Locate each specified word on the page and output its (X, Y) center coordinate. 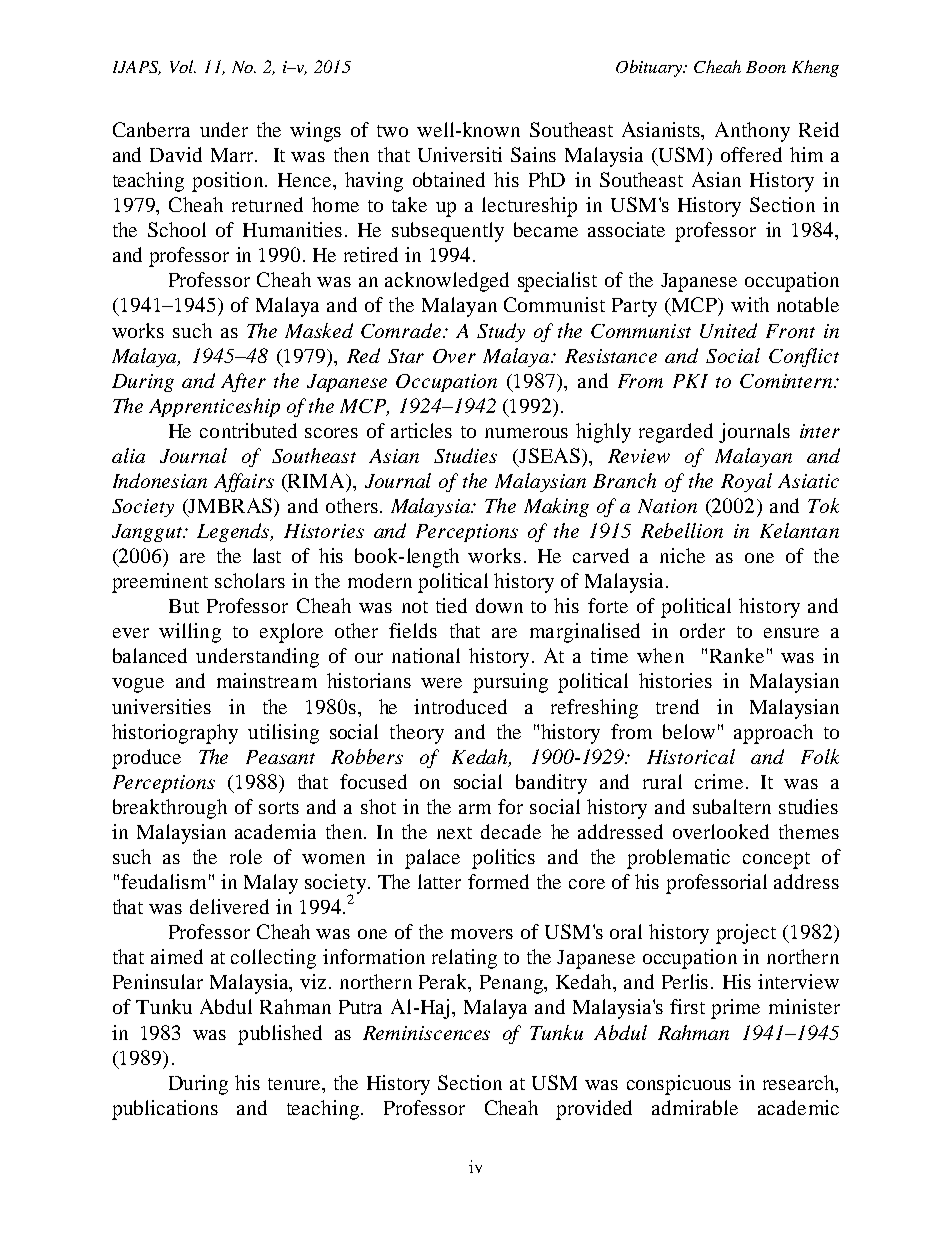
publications (165, 1110)
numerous (526, 433)
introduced (460, 706)
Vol (183, 66)
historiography (175, 734)
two (392, 131)
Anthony (752, 132)
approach (773, 734)
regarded (676, 433)
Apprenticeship (214, 407)
